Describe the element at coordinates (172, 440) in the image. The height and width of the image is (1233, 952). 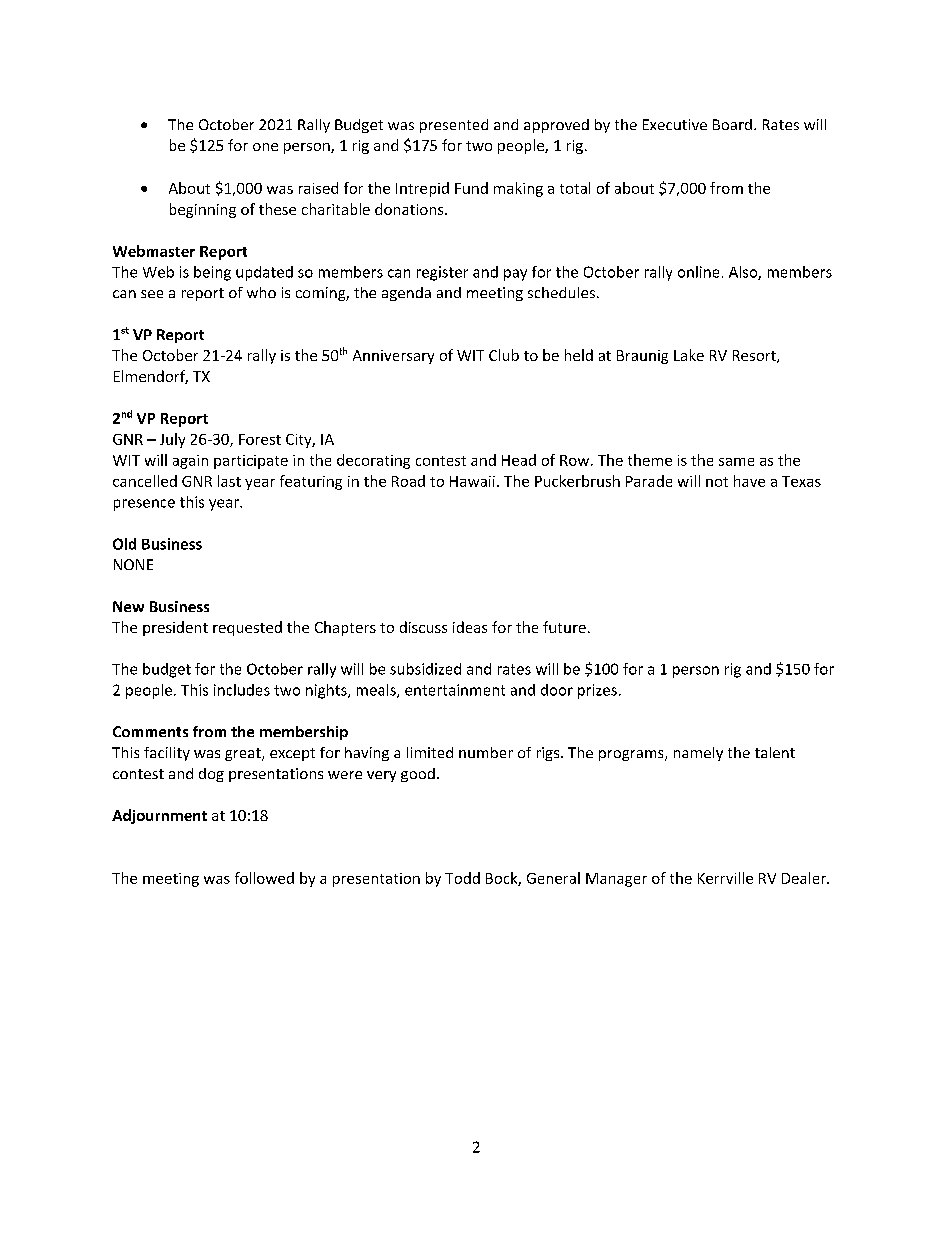
I see `July` at that location.
